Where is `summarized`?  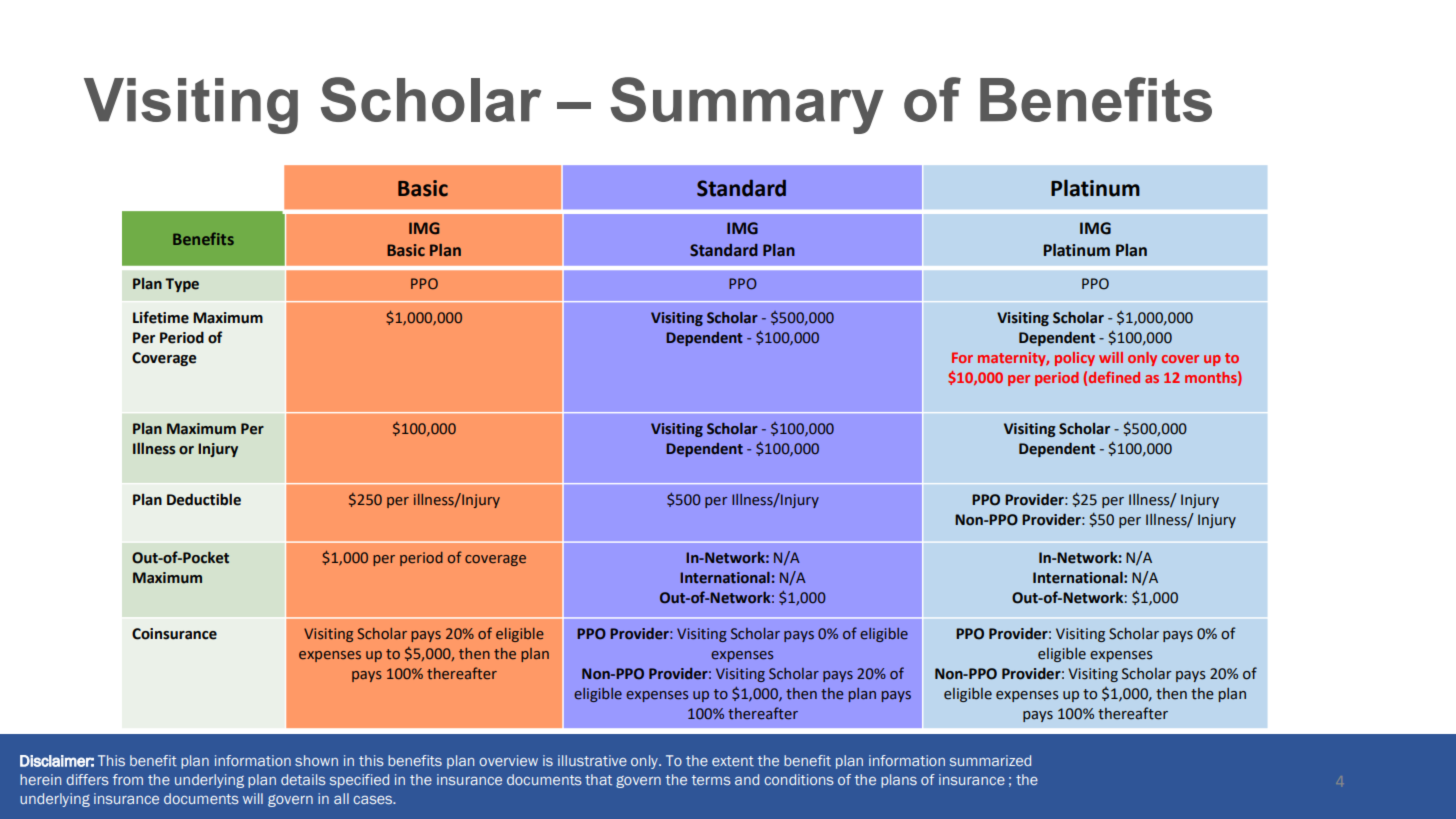
summarized is located at coordinates (990, 760).
